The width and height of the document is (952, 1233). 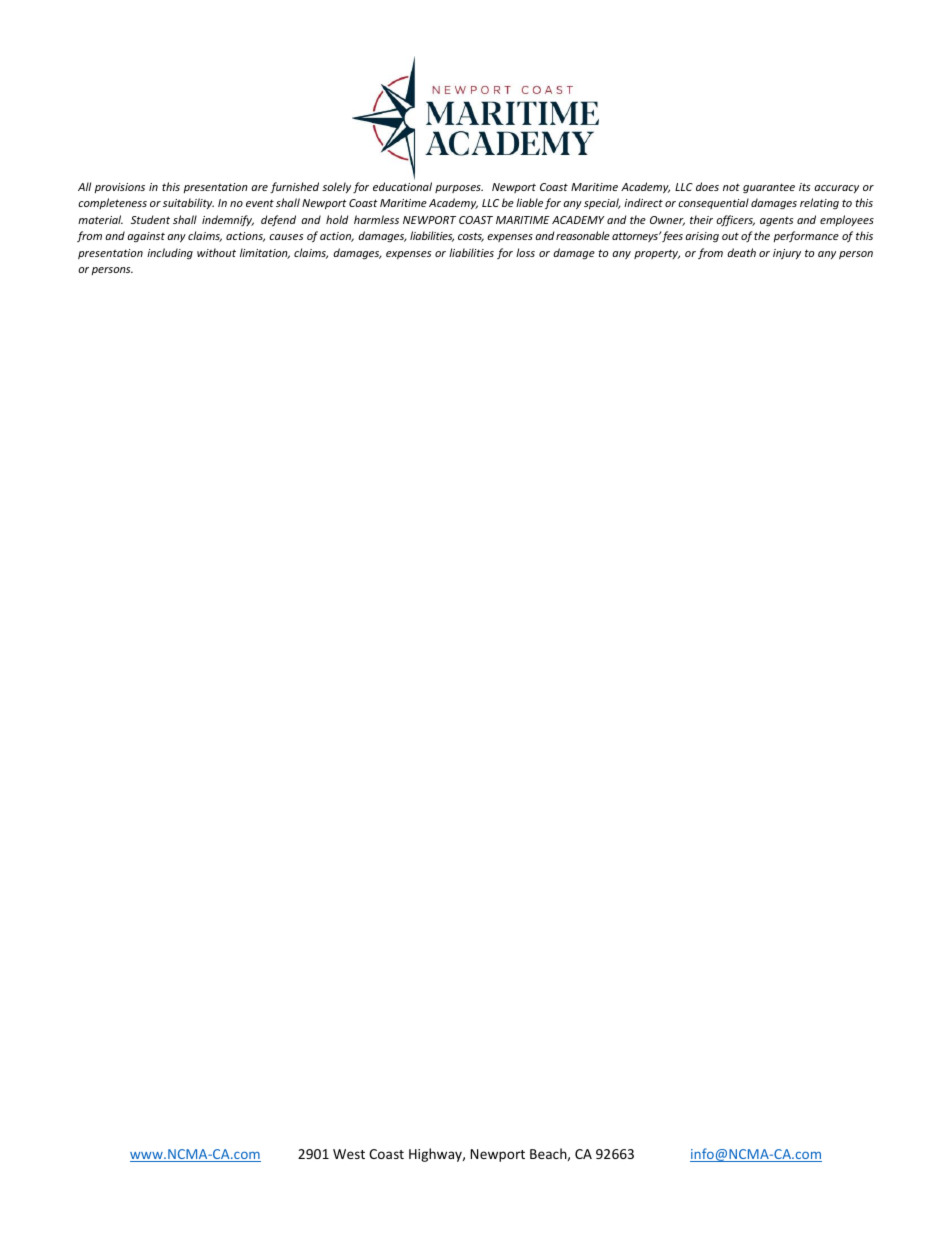 I want to click on against, so click(x=146, y=237).
